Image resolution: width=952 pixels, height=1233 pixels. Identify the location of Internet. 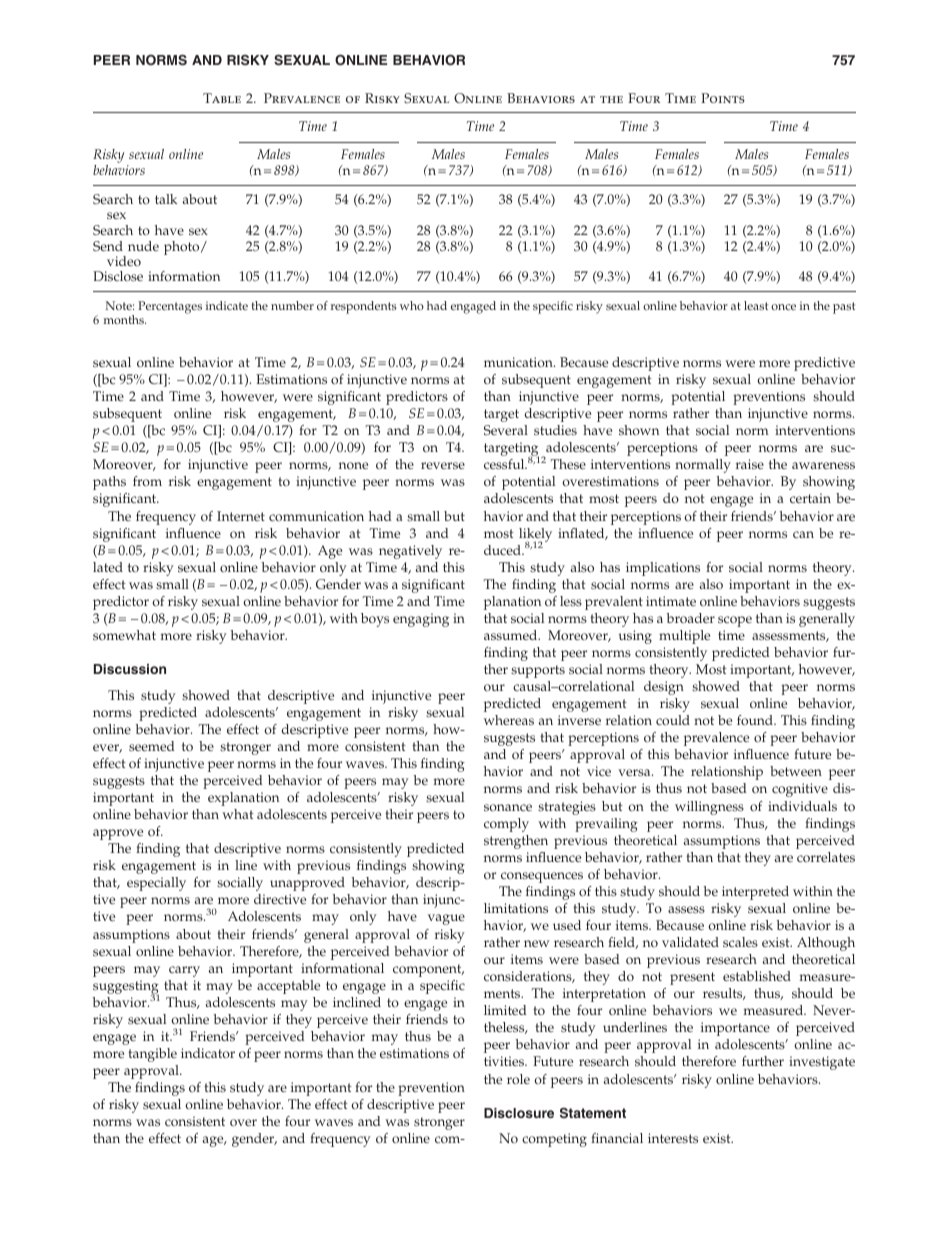
(241, 516).
